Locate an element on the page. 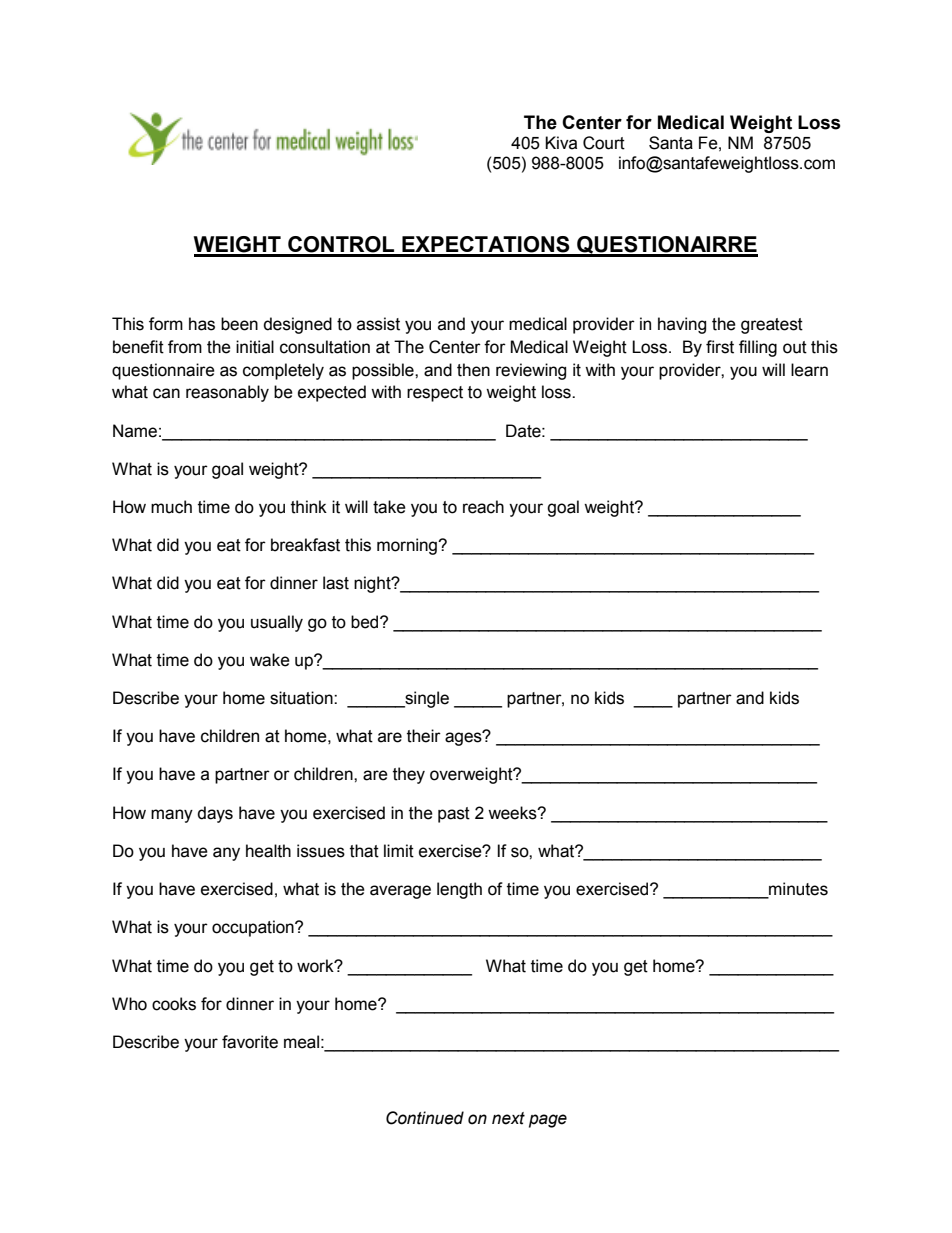 Image resolution: width=952 pixels, height=1233 pixels. reach is located at coordinates (483, 507).
